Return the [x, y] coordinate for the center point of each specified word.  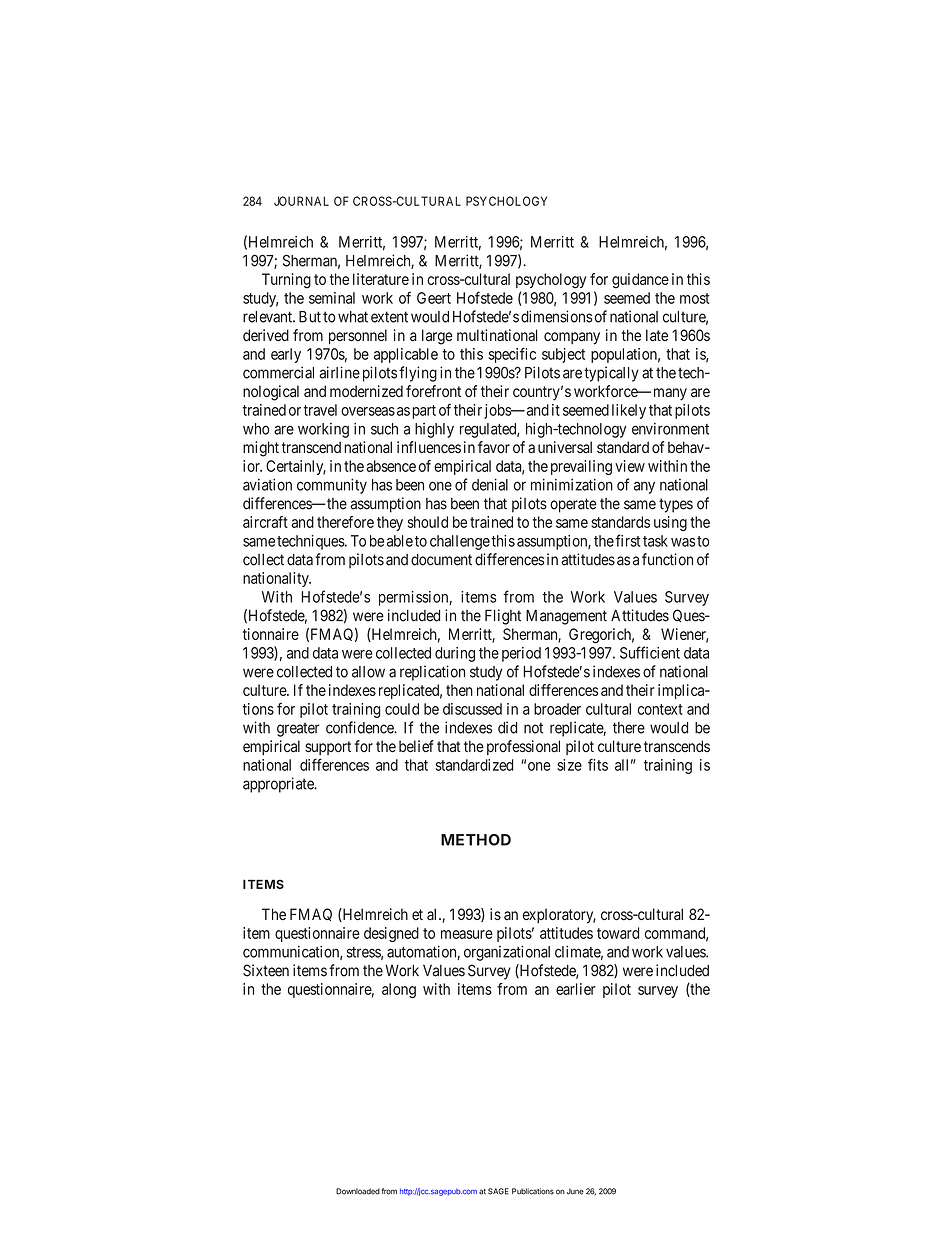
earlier [576, 989]
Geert [434, 298]
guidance [640, 281]
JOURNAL [301, 201]
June [575, 1191]
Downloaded [358, 1191]
